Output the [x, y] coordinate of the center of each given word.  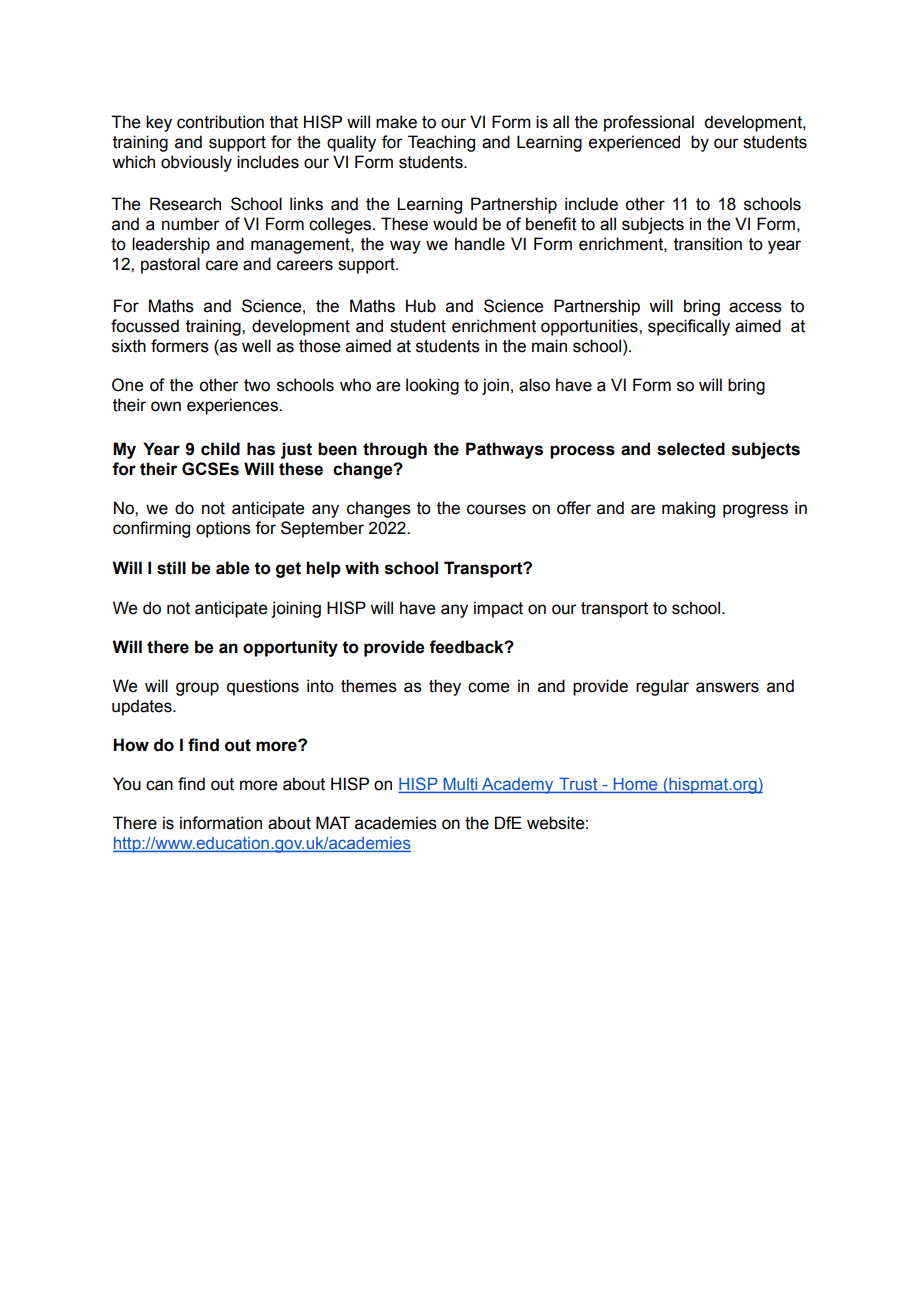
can [159, 785]
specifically [689, 327]
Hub [421, 306]
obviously [196, 163]
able [233, 568]
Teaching [441, 143]
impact [498, 609]
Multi [460, 785]
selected [691, 449]
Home [635, 785]
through [395, 450]
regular [662, 687]
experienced [634, 143]
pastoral [170, 265]
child [220, 449]
